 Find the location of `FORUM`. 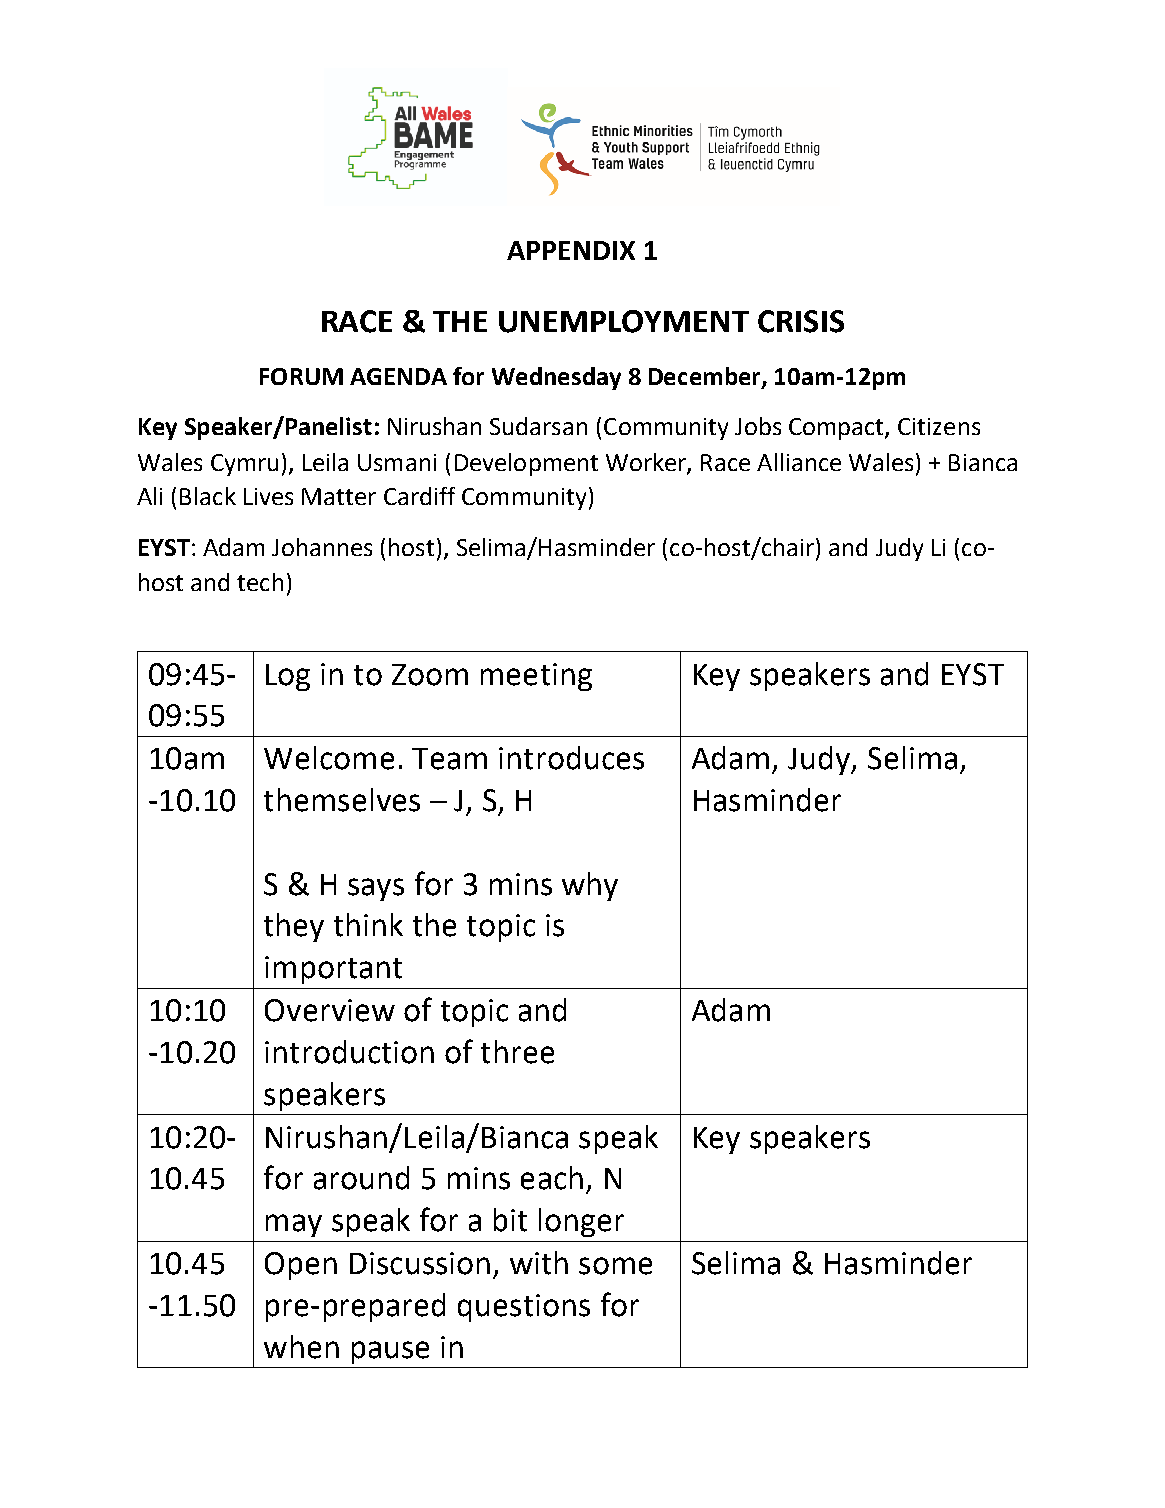

FORUM is located at coordinates (301, 376).
